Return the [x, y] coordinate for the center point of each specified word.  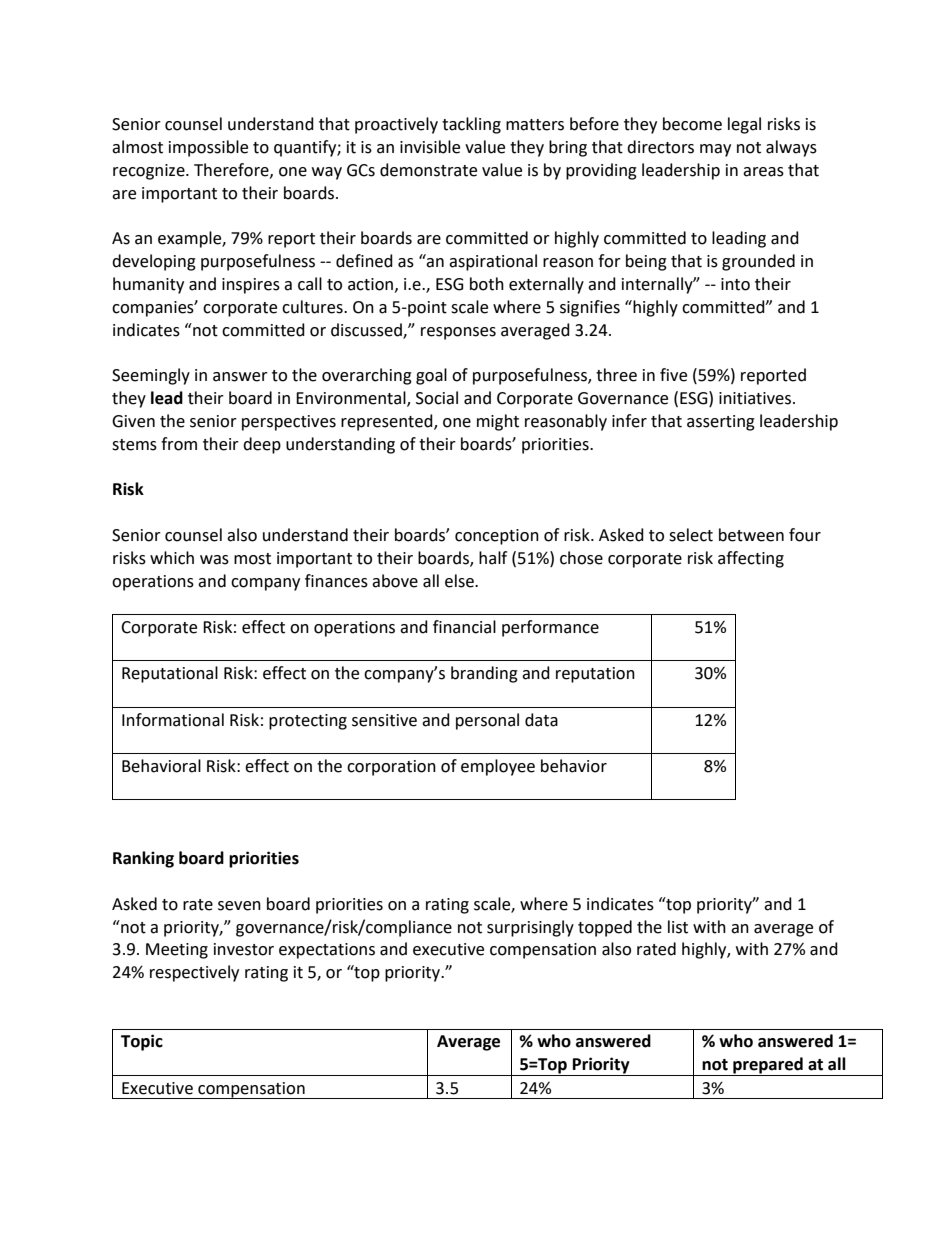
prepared [768, 1066]
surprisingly [530, 928]
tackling [471, 125]
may [715, 150]
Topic [142, 1042]
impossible [208, 148]
